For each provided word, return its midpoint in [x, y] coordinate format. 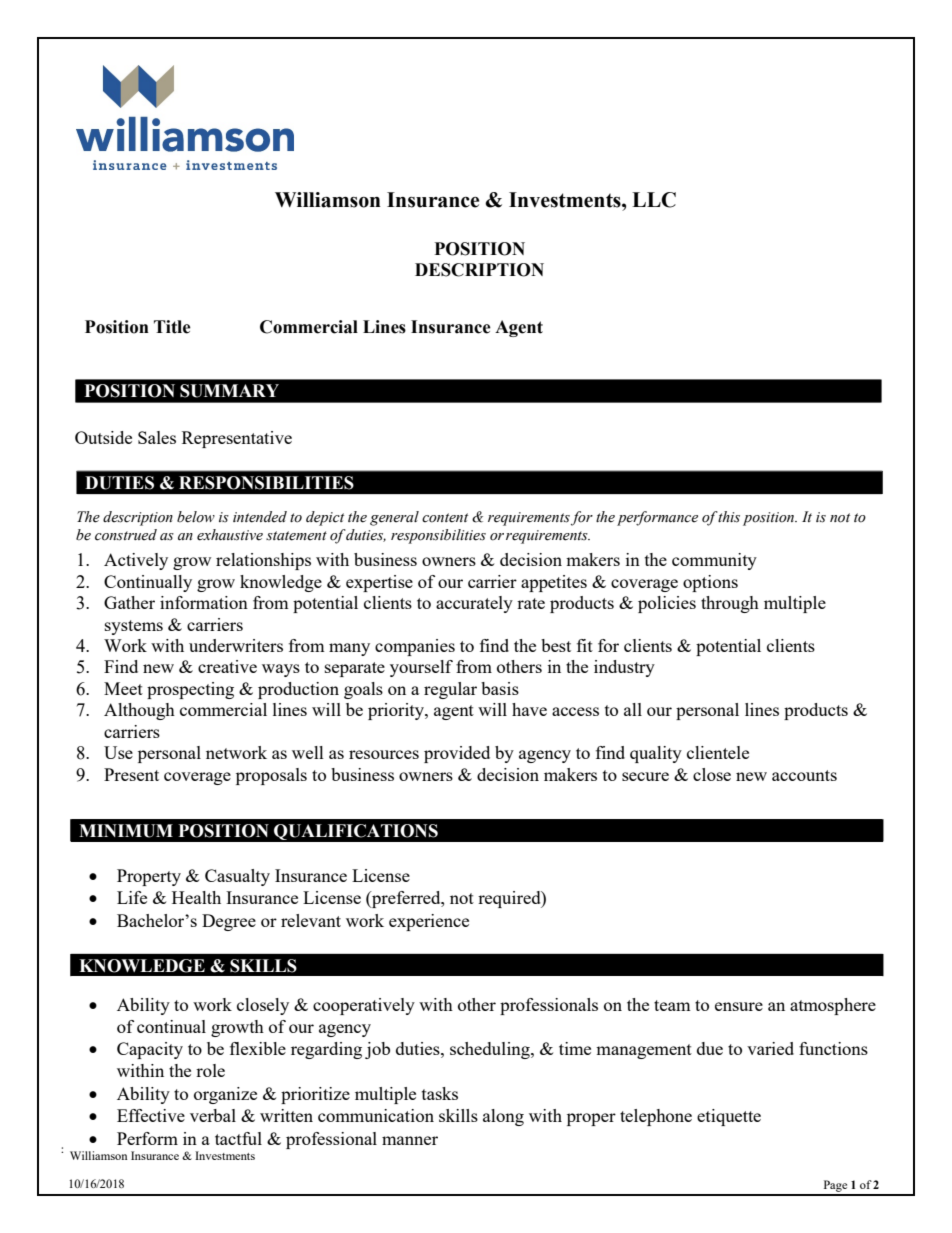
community [714, 561]
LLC [654, 200]
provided [457, 754]
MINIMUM [126, 831]
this [729, 517]
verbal [213, 1115]
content [445, 518]
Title [172, 327]
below [196, 517]
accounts [804, 775]
